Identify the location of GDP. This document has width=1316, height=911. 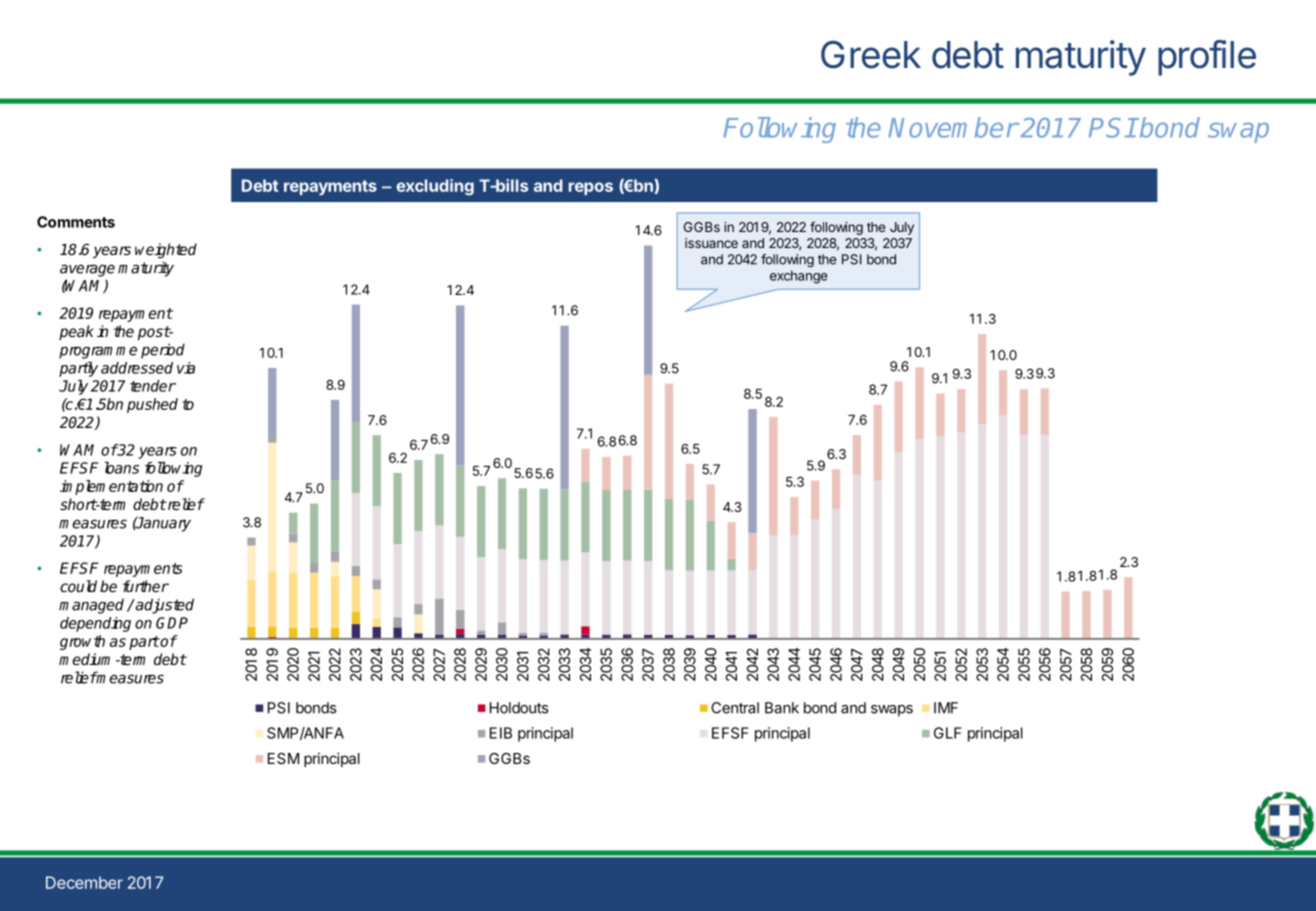
(172, 623).
